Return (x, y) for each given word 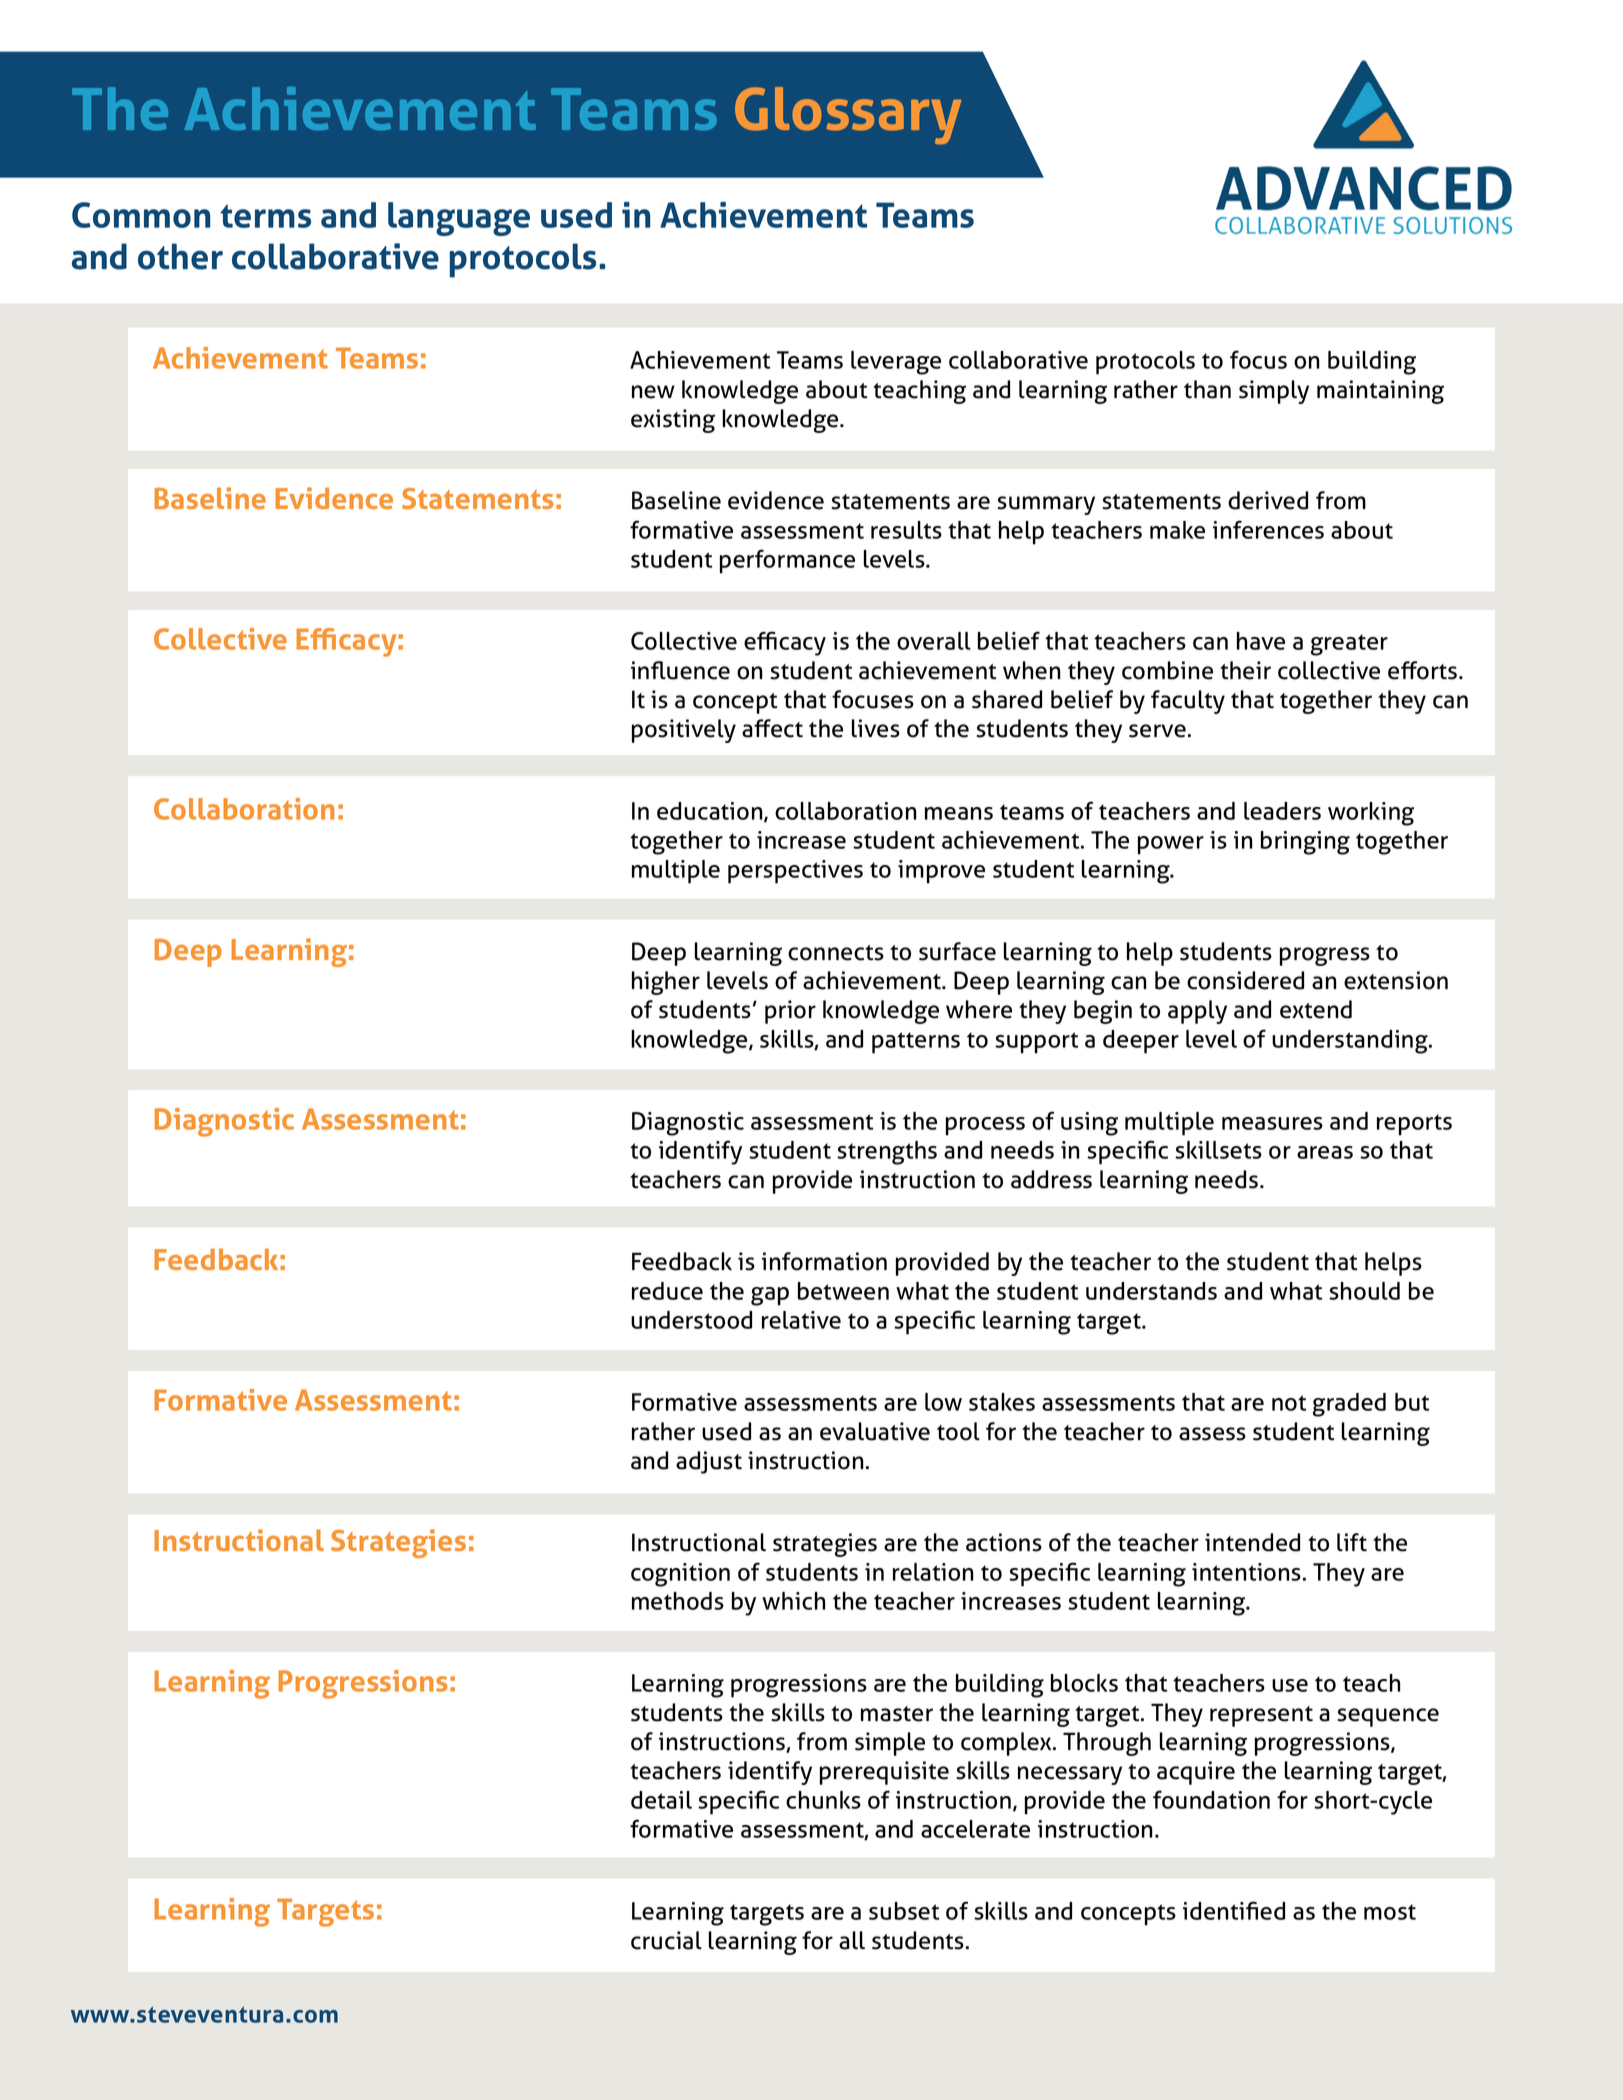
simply (1274, 392)
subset (904, 1911)
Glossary (848, 115)
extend (1316, 1009)
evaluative (875, 1431)
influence (680, 670)
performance (787, 561)
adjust (709, 1462)
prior (790, 1012)
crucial (666, 1940)
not (1289, 1403)
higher (666, 983)
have (1261, 641)
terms (265, 216)
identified (1234, 1910)
